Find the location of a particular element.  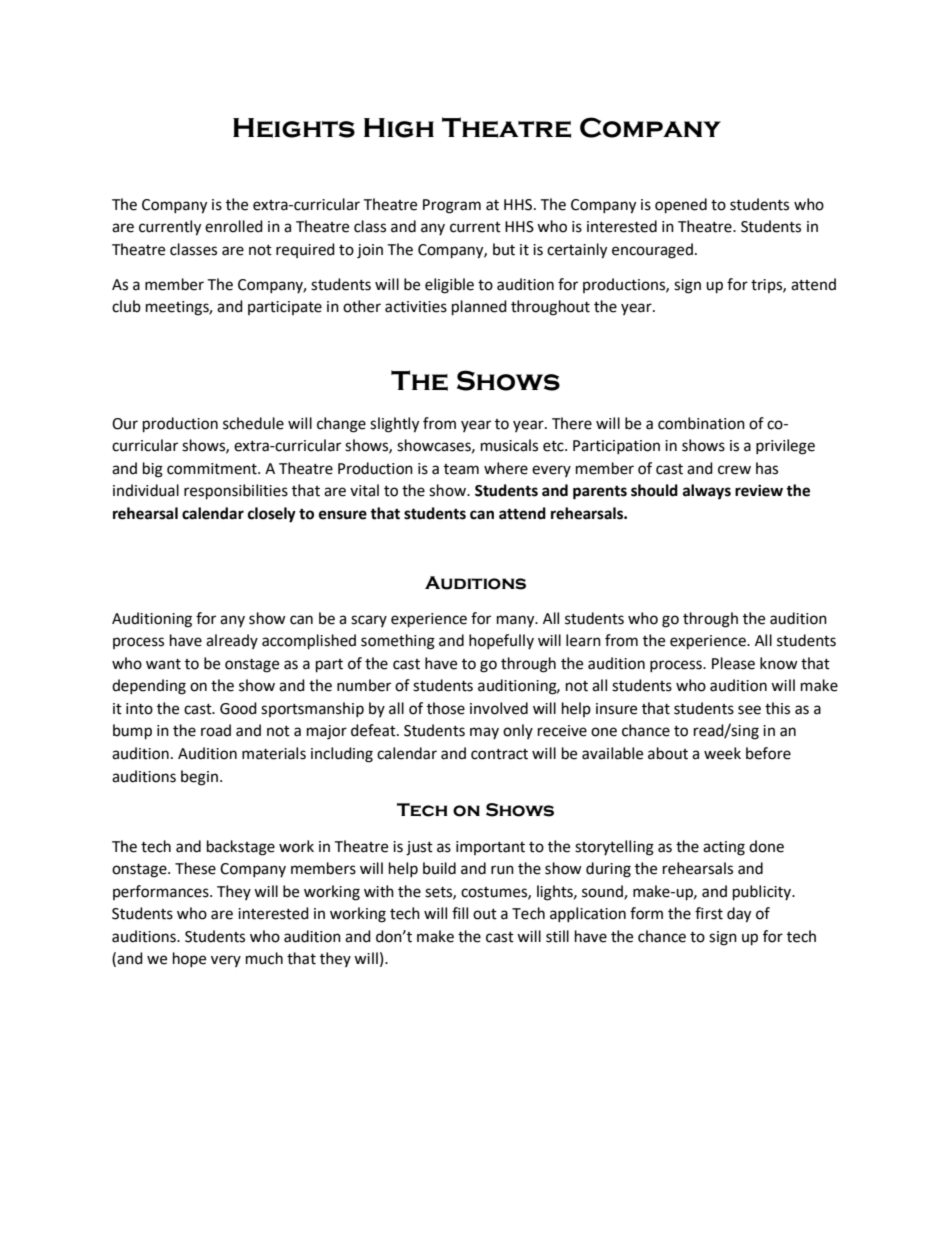

always is located at coordinates (707, 492).
